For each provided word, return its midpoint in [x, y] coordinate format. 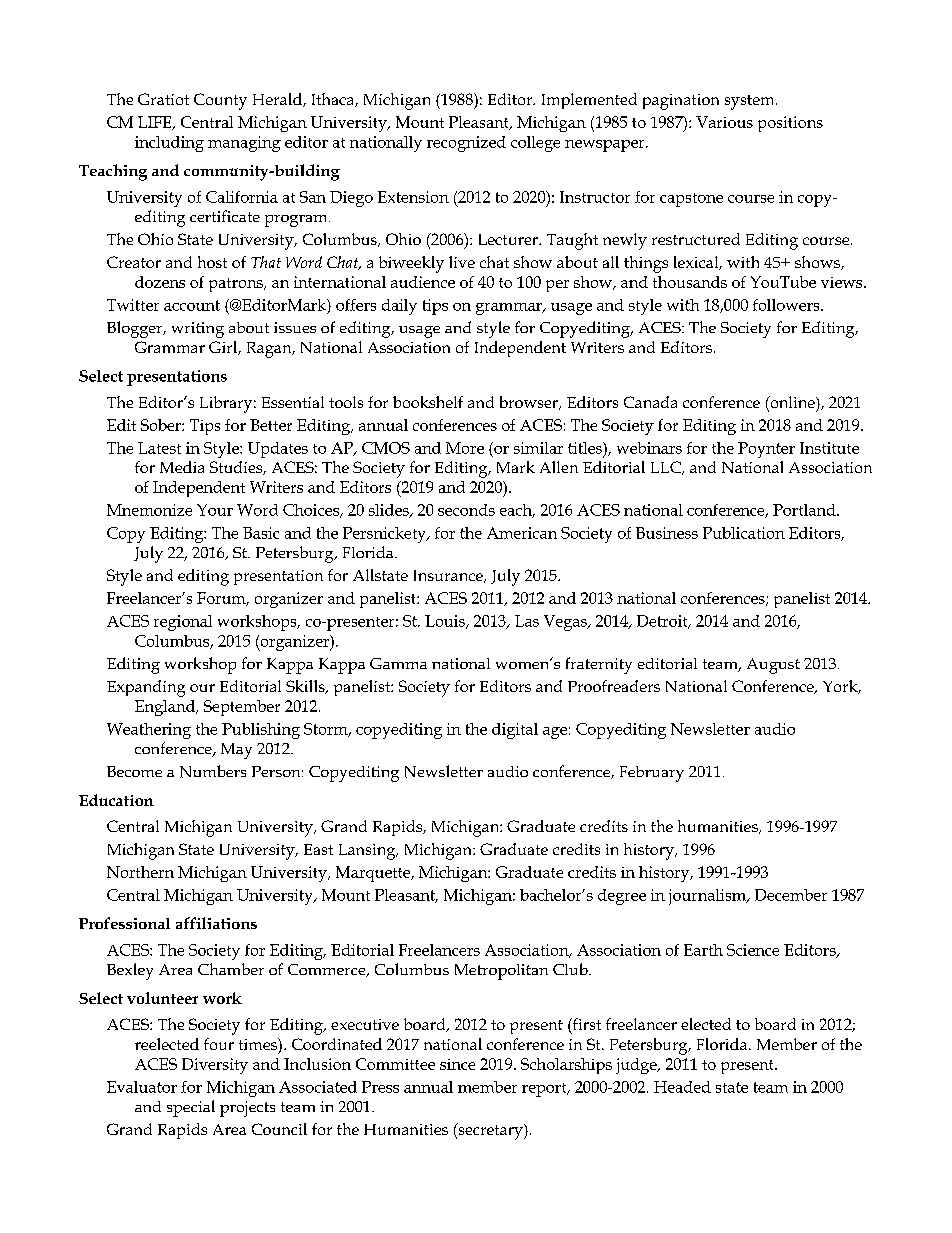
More [465, 448]
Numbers [213, 771]
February [652, 774]
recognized [466, 144]
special [191, 1108]
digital [515, 731]
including [169, 144]
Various [724, 122]
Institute [829, 448]
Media [182, 467]
